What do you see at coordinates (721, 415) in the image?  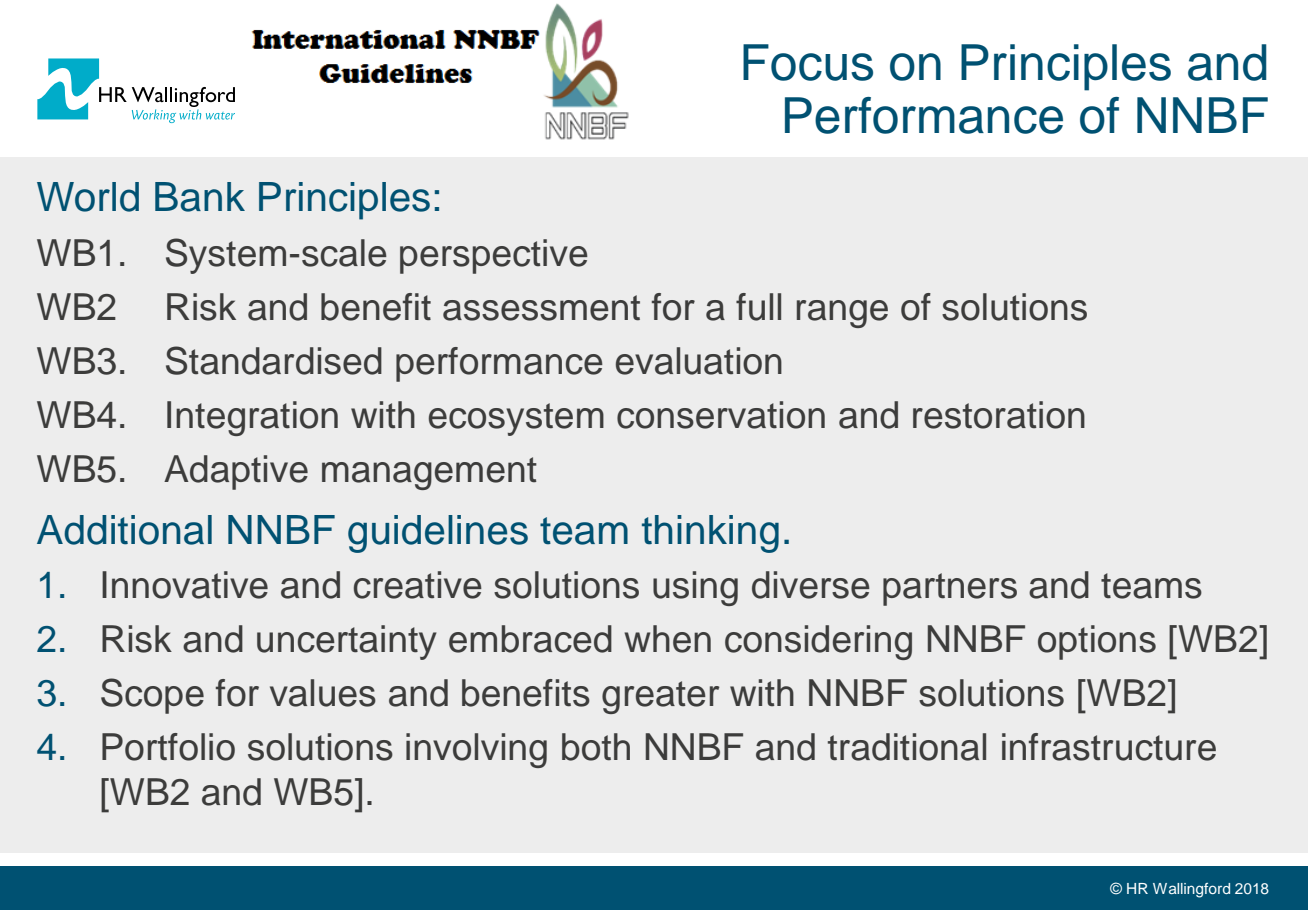 I see `conservation` at bounding box center [721, 415].
